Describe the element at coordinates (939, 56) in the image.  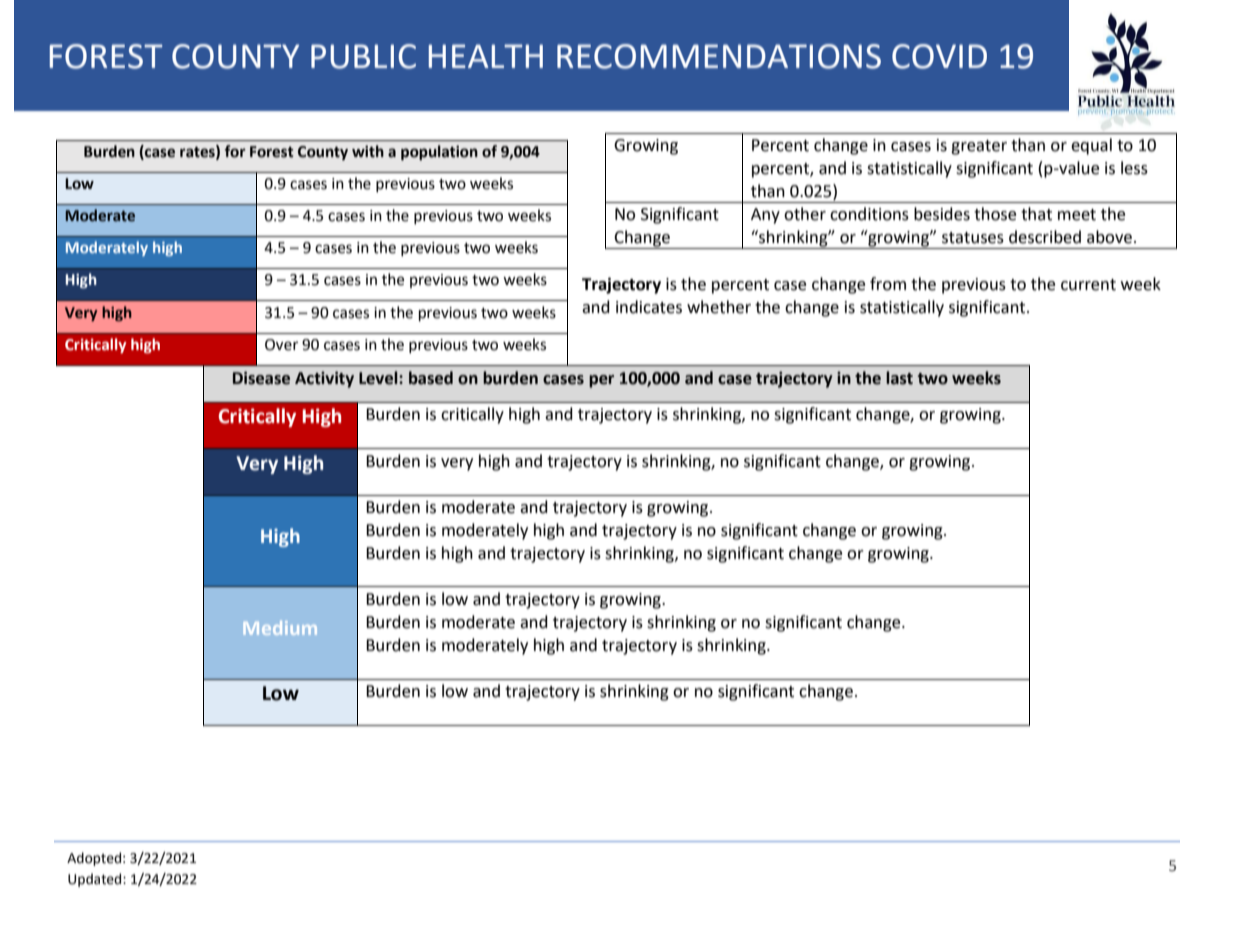
I see `COVID` at that location.
